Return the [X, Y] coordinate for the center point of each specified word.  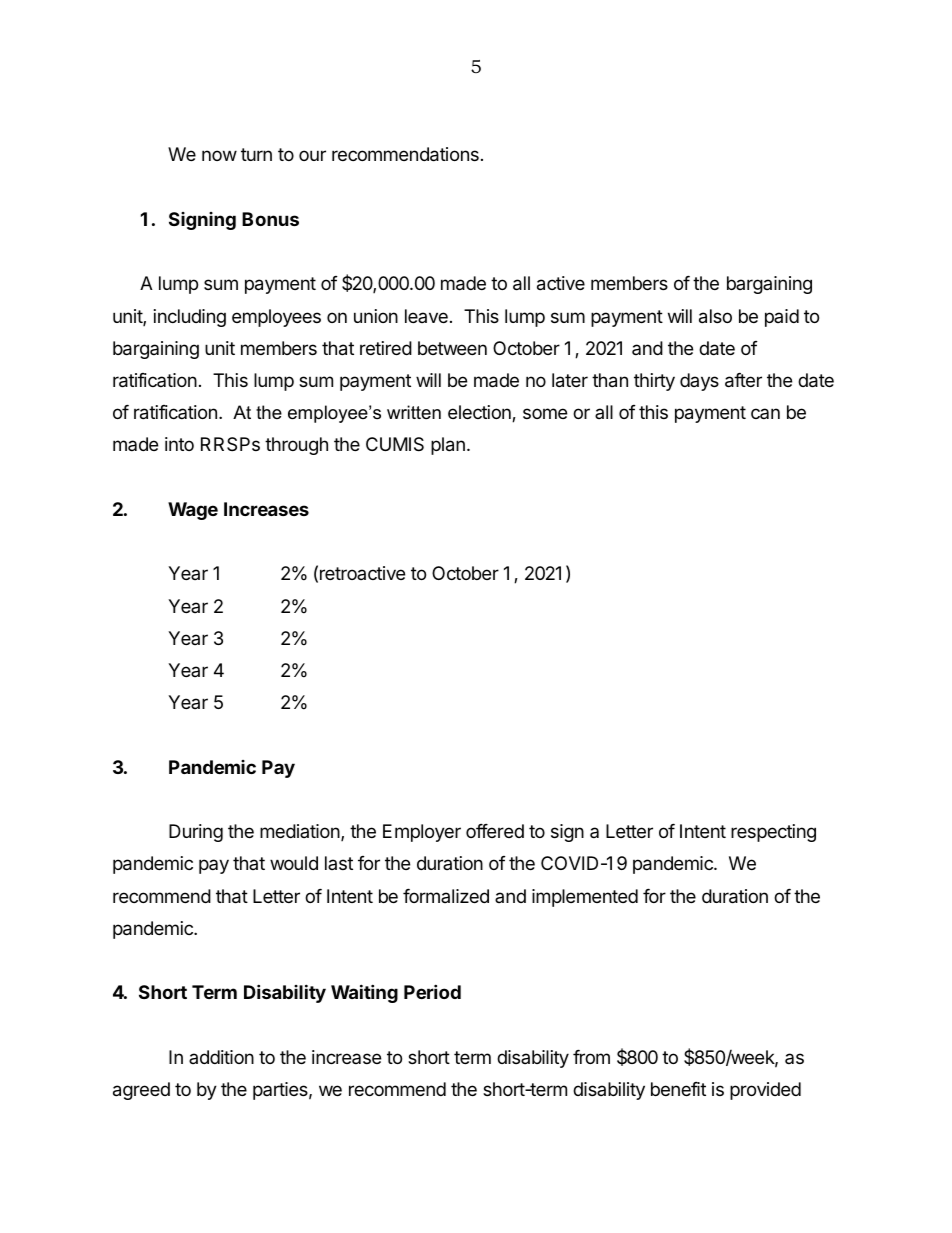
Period [432, 991]
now [219, 155]
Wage [193, 511]
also [715, 316]
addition [221, 1057]
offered [495, 831]
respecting [773, 833]
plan [448, 446]
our [312, 155]
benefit [678, 1089]
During [196, 833]
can [765, 413]
